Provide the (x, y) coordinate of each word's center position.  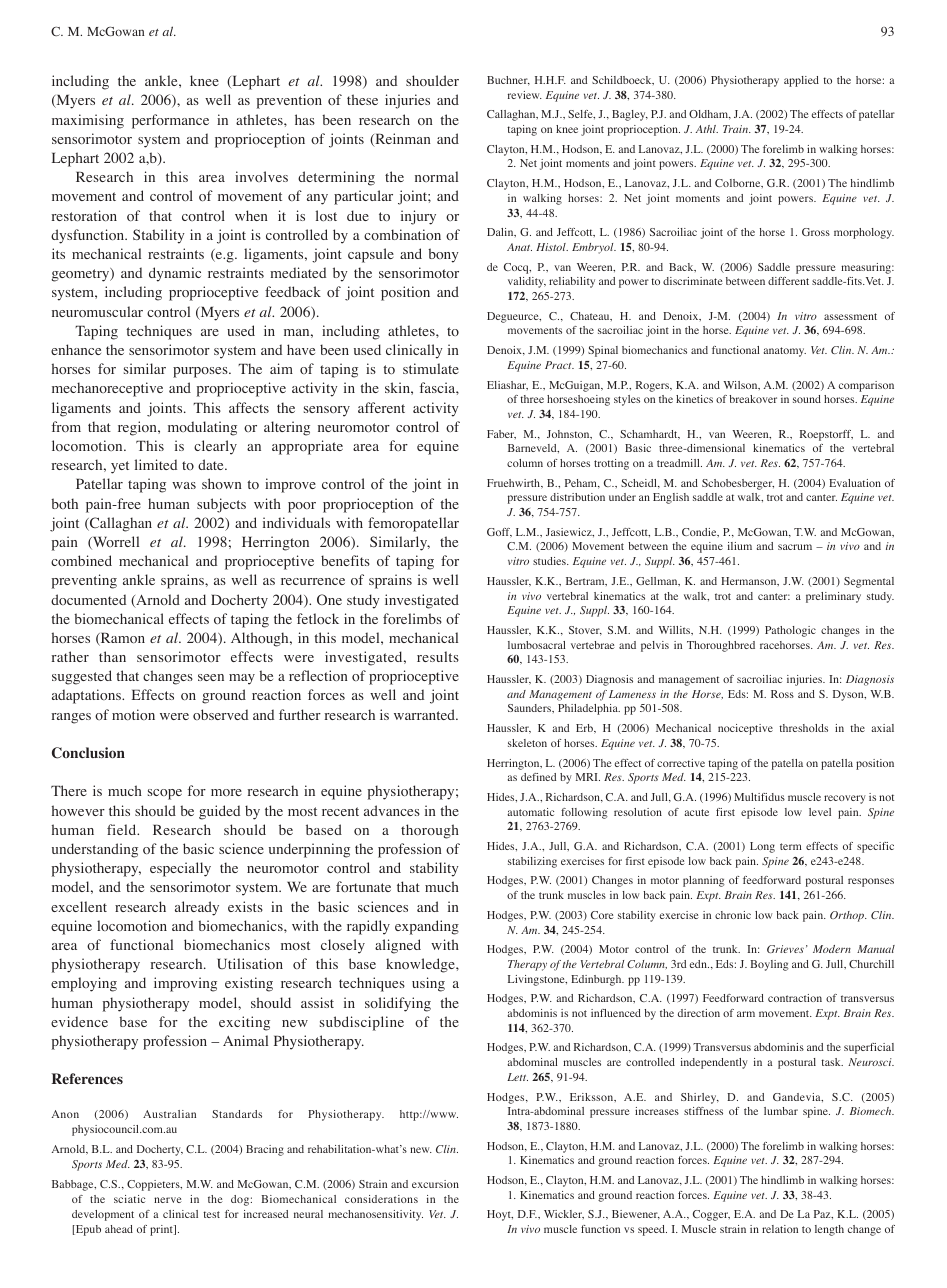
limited (156, 464)
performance (170, 121)
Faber (501, 434)
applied (801, 81)
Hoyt (500, 1215)
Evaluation (855, 483)
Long (762, 847)
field (123, 829)
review (525, 95)
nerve (168, 1200)
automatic (531, 812)
